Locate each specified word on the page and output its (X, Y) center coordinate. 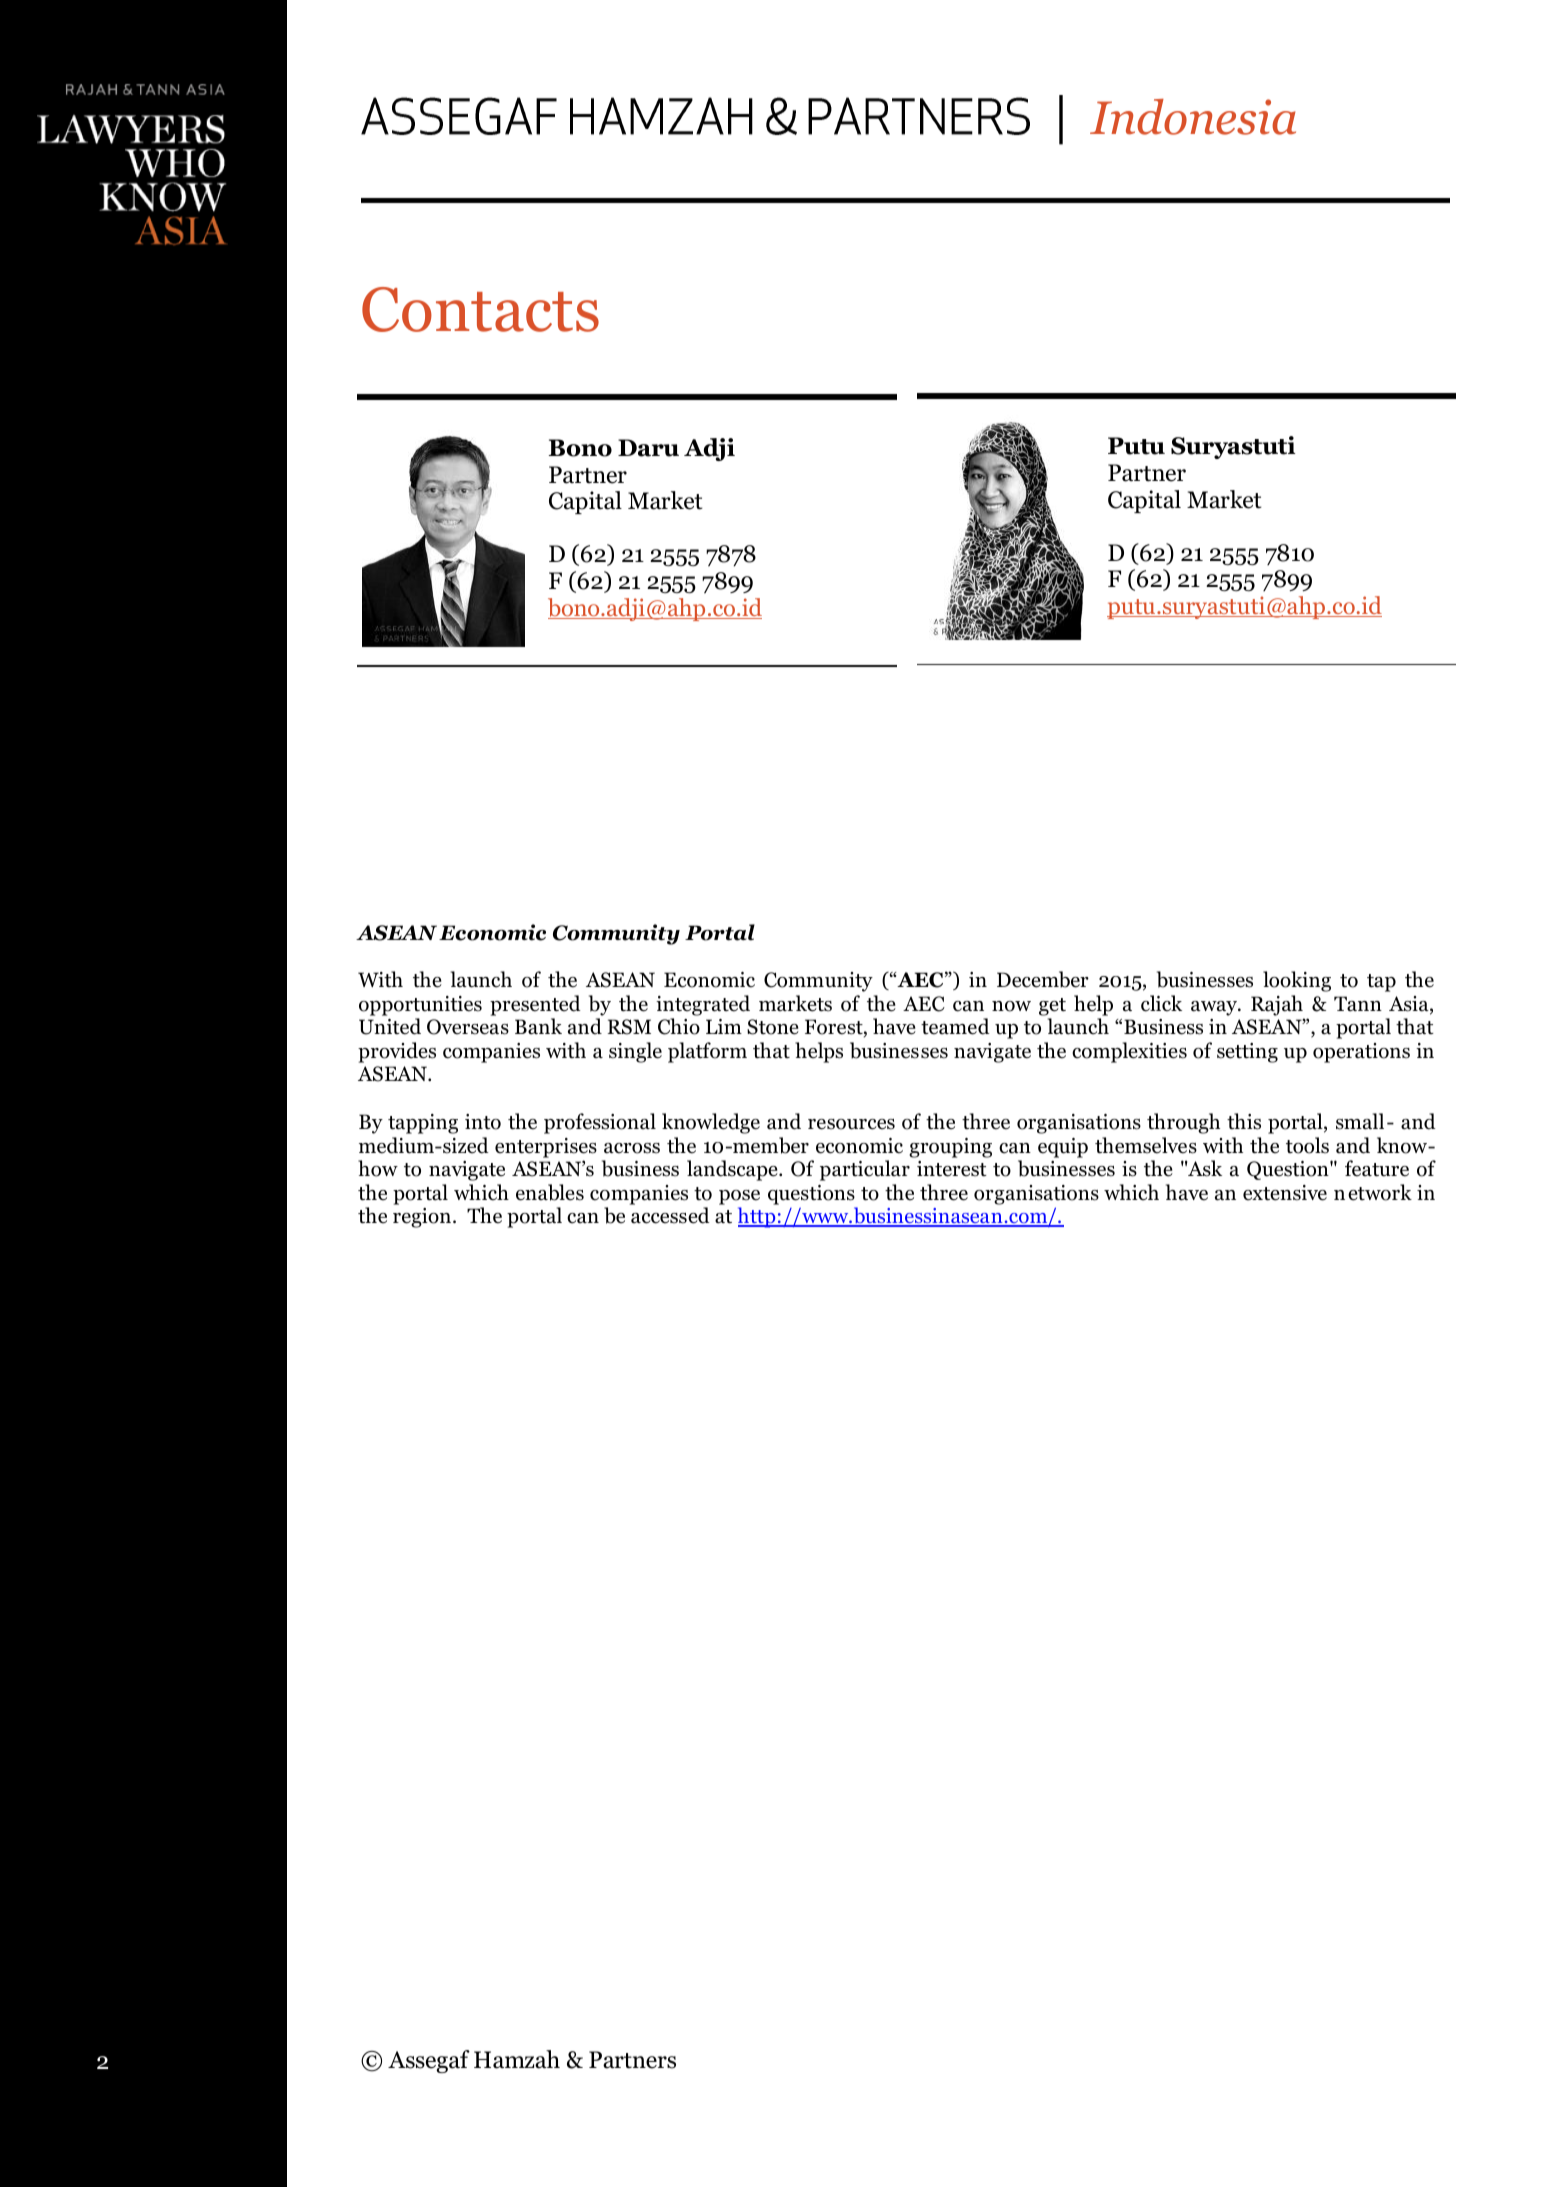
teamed (955, 1026)
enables (550, 1192)
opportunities (420, 1006)
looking (1297, 981)
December (1043, 979)
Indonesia (1193, 117)
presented (535, 1005)
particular (865, 1170)
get (1052, 1007)
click (1161, 1003)
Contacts (480, 309)
